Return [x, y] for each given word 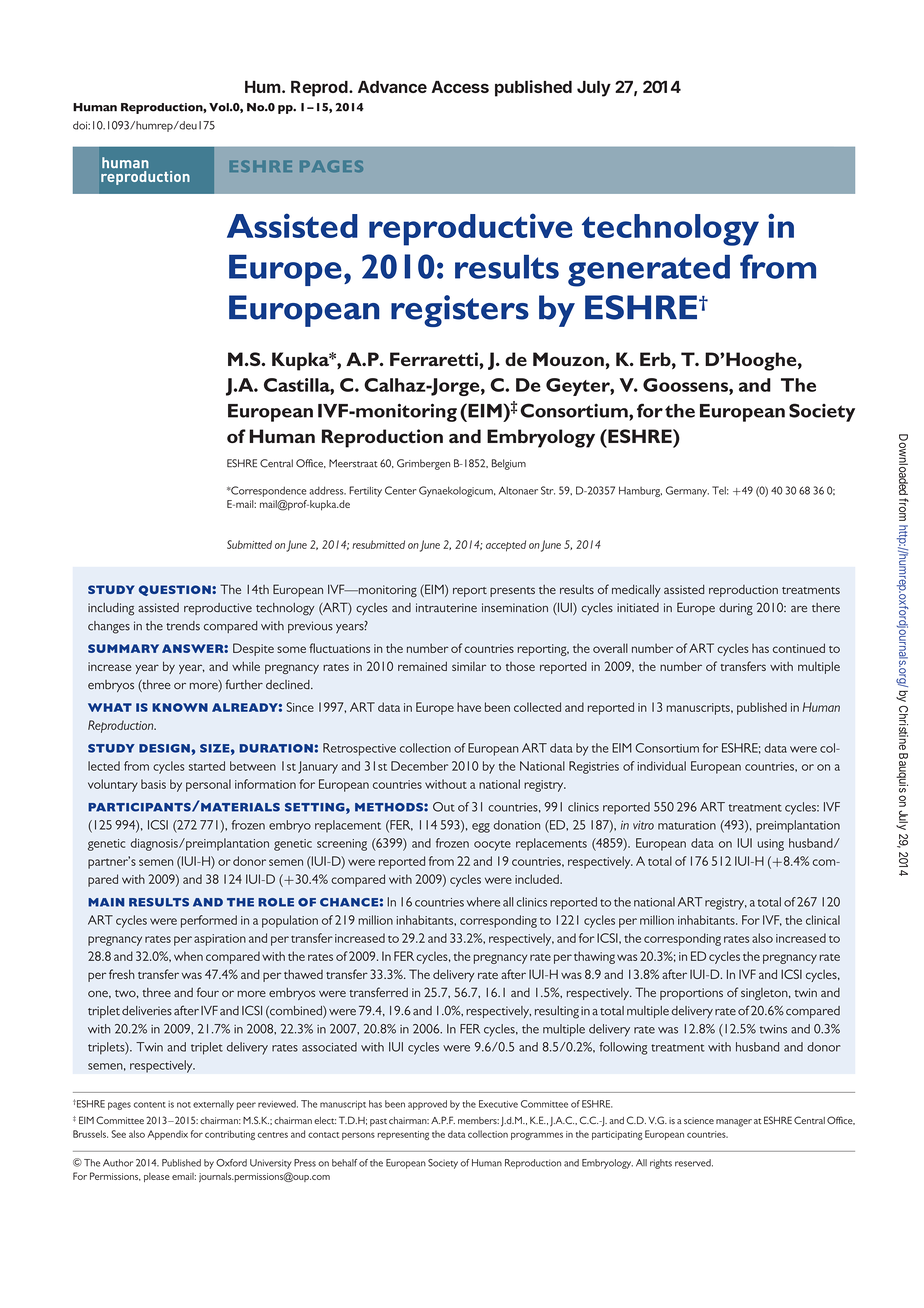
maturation [687, 825]
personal [208, 785]
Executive [498, 1104]
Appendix [167, 1135]
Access [460, 87]
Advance [392, 87]
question [176, 590]
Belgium [509, 464]
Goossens [686, 385]
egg [481, 828]
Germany [687, 491]
